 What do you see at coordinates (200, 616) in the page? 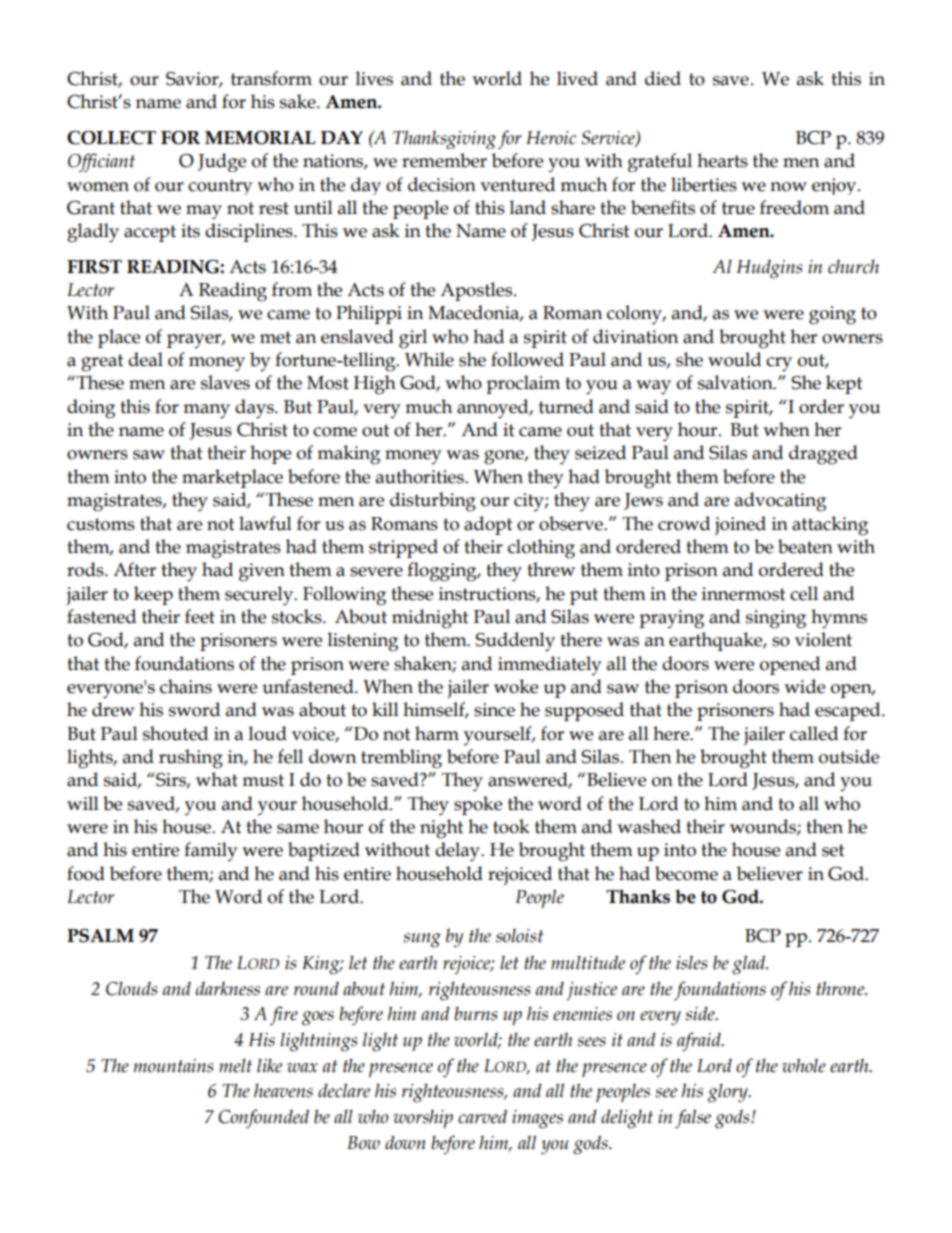
I see `feet` at bounding box center [200, 616].
